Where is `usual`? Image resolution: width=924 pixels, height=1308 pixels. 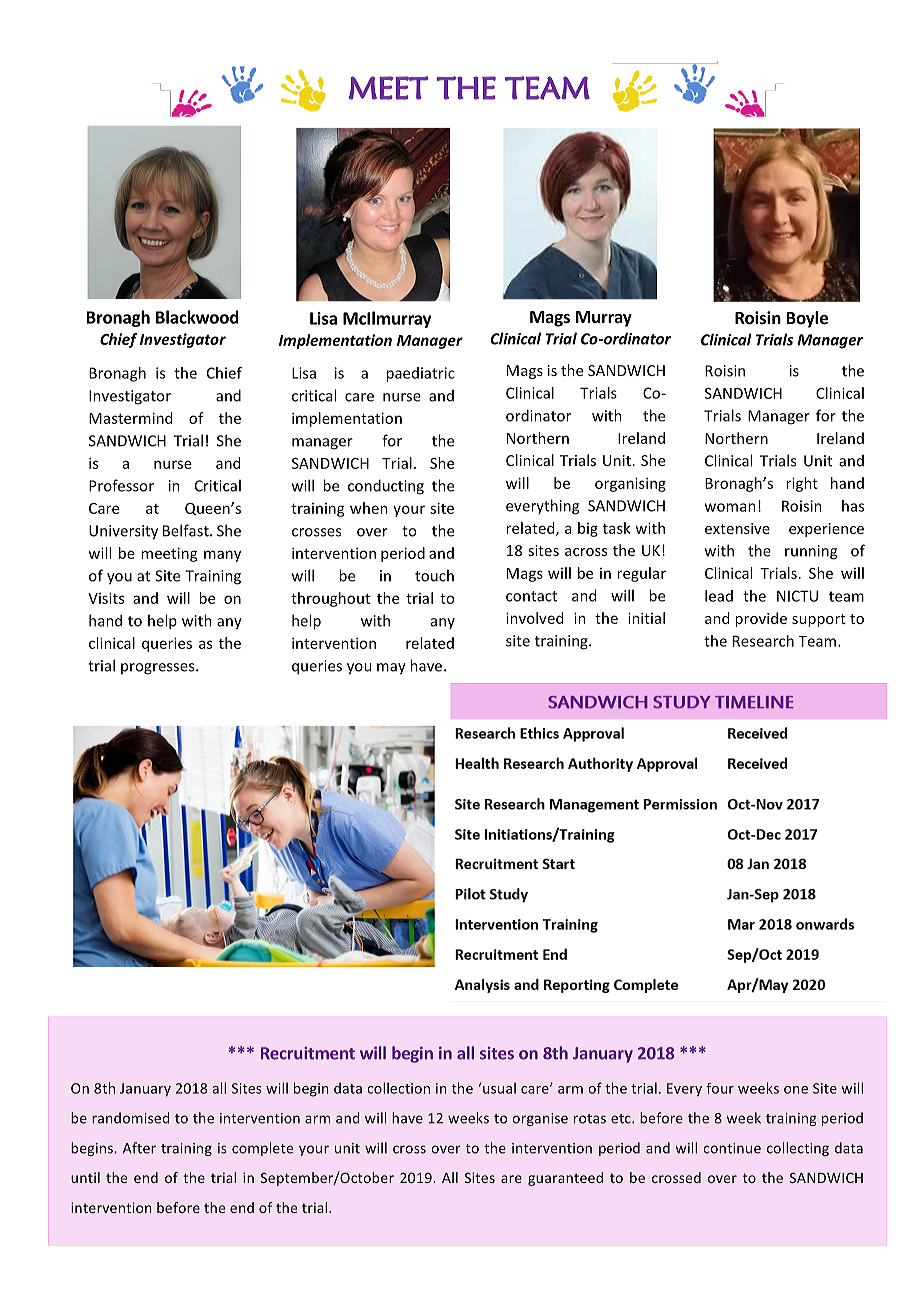
usual is located at coordinates (499, 1088).
